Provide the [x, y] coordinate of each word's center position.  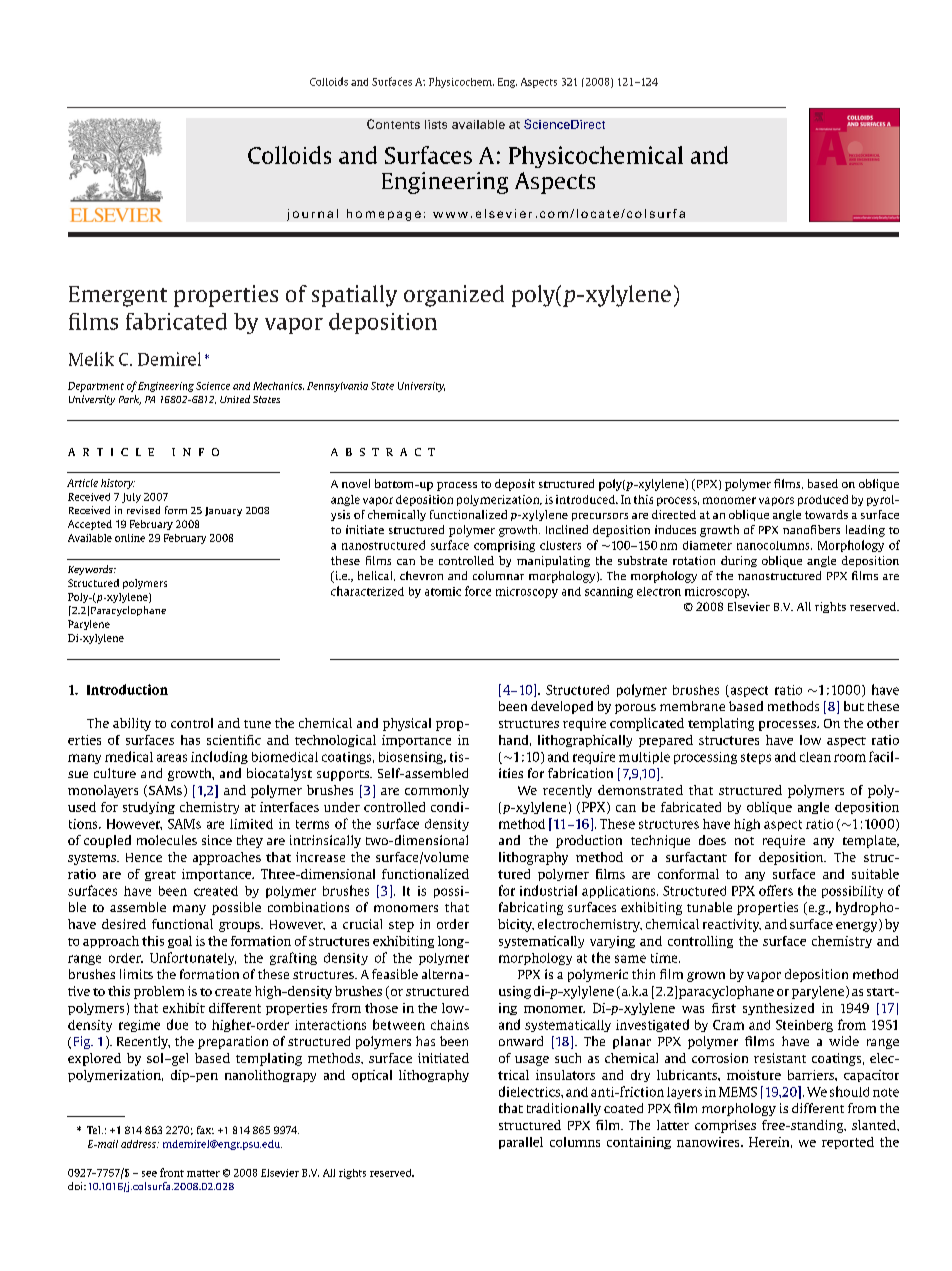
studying [149, 808]
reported [848, 1143]
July [131, 498]
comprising [504, 546]
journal [312, 215]
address [139, 1144]
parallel [521, 1143]
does [712, 840]
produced [823, 500]
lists [436, 124]
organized [454, 296]
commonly [437, 791]
